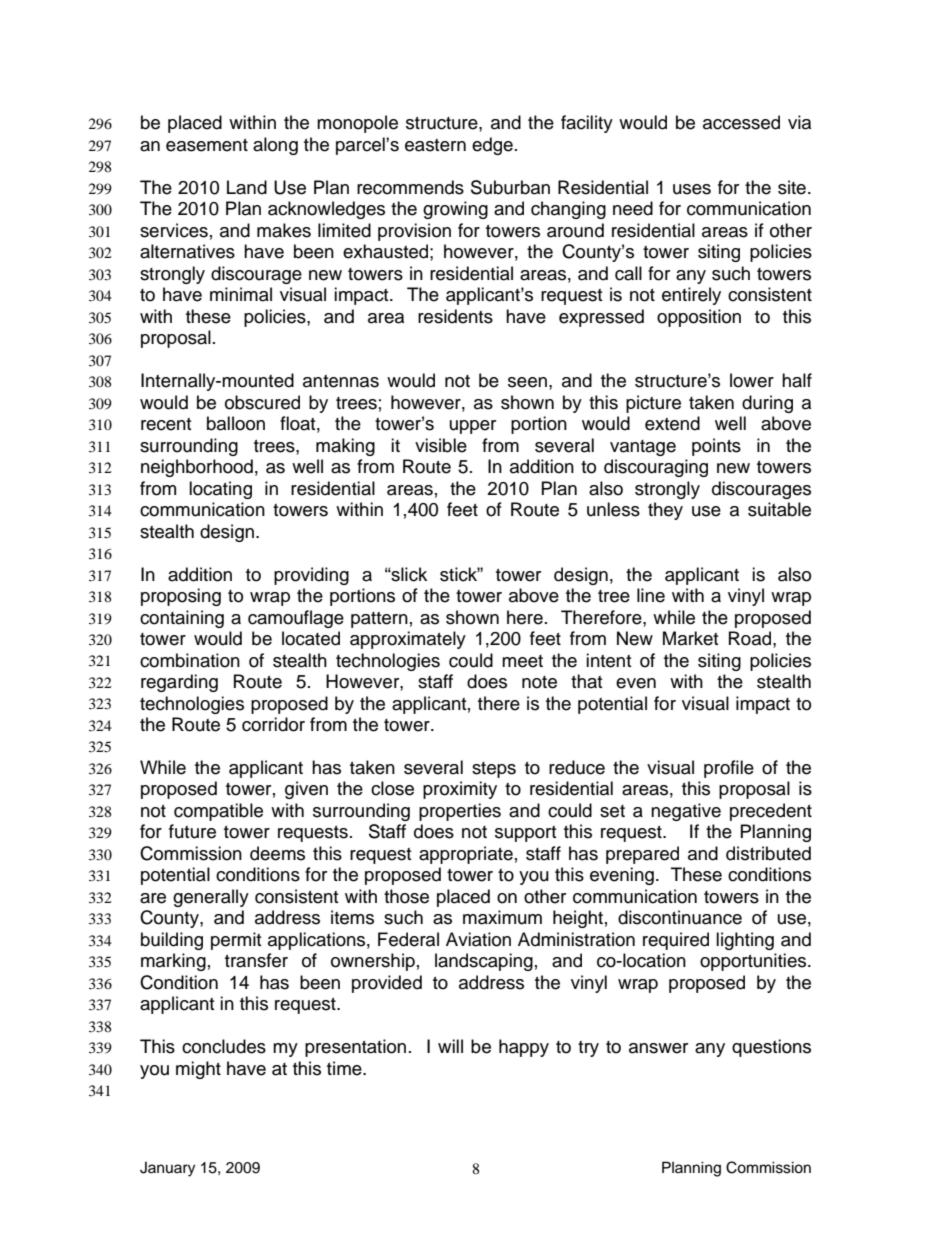  What do you see at coordinates (441, 445) in the document?
I see `visible` at bounding box center [441, 445].
